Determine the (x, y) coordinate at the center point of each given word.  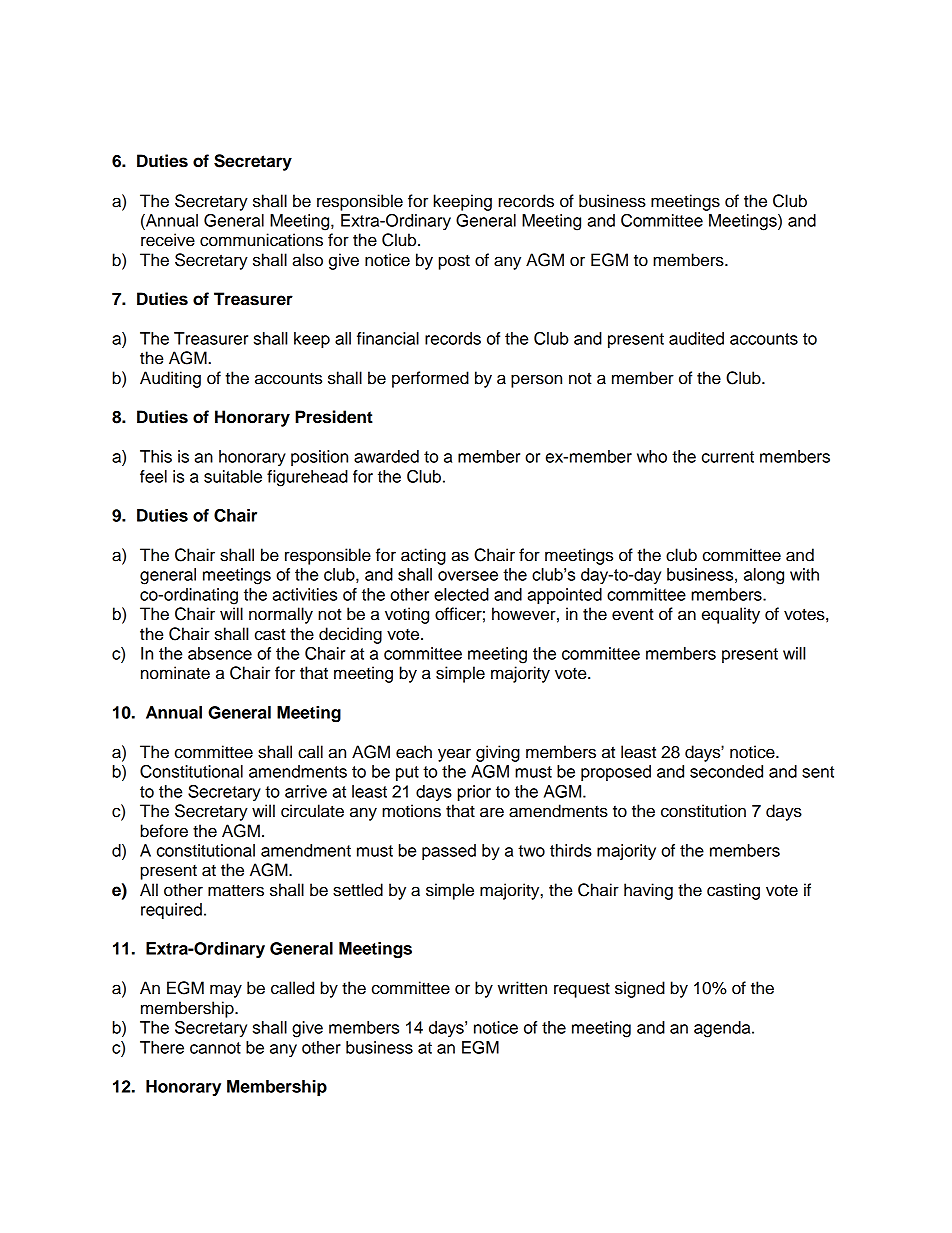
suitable (233, 476)
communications (261, 240)
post (454, 262)
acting (423, 556)
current (728, 457)
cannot (215, 1048)
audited (696, 338)
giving (498, 753)
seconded (726, 771)
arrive (306, 791)
